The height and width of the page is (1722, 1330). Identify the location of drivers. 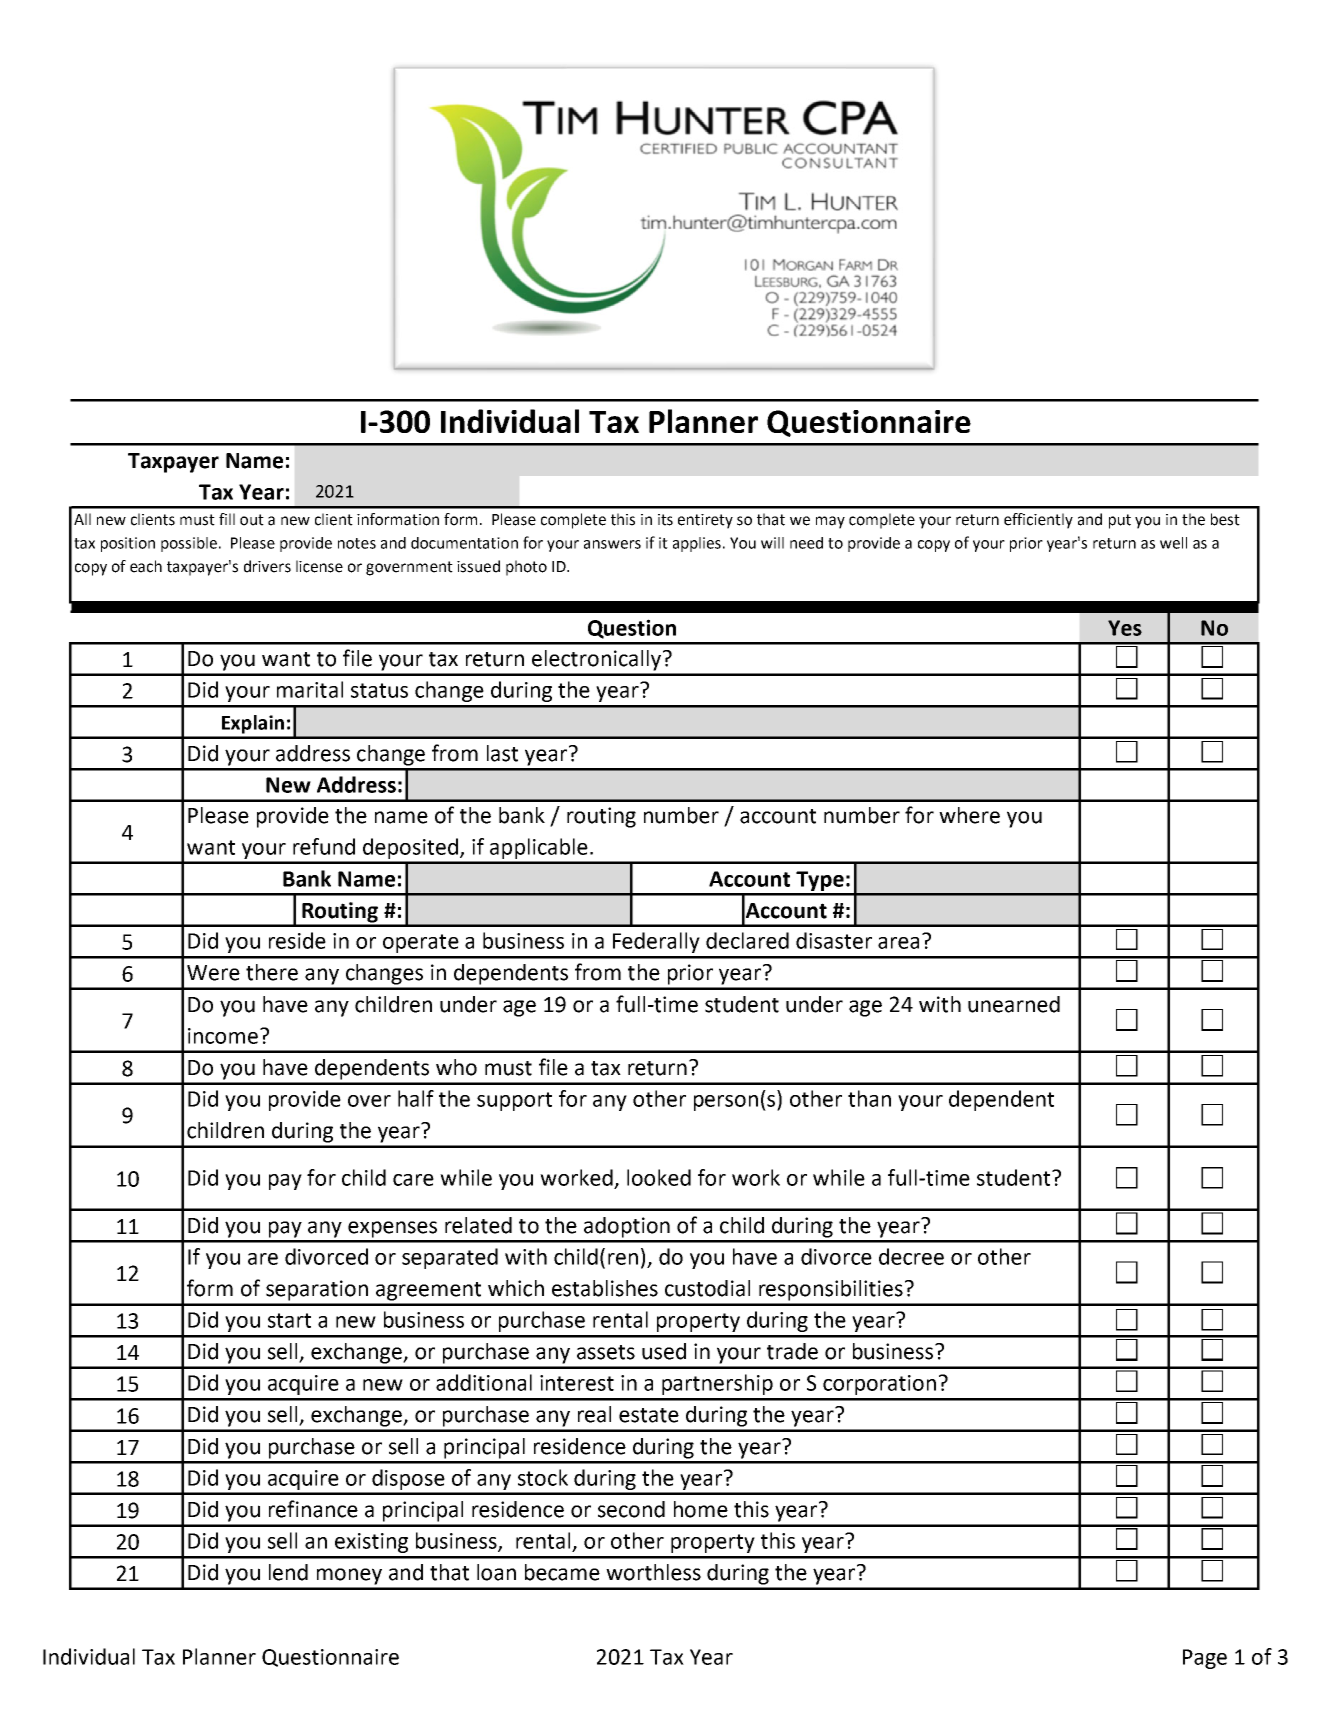
(267, 566).
